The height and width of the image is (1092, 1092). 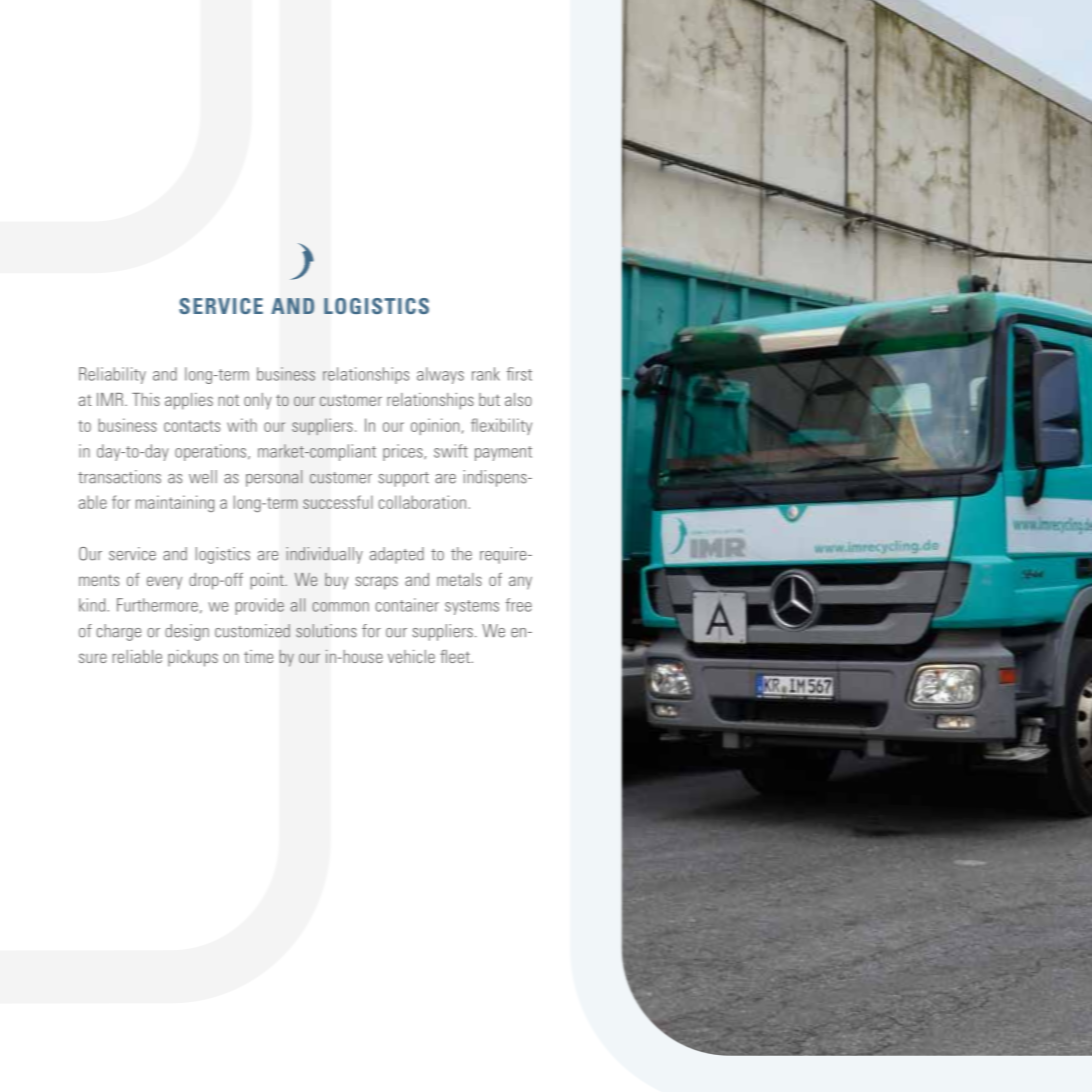 I want to click on systems, so click(x=472, y=607).
